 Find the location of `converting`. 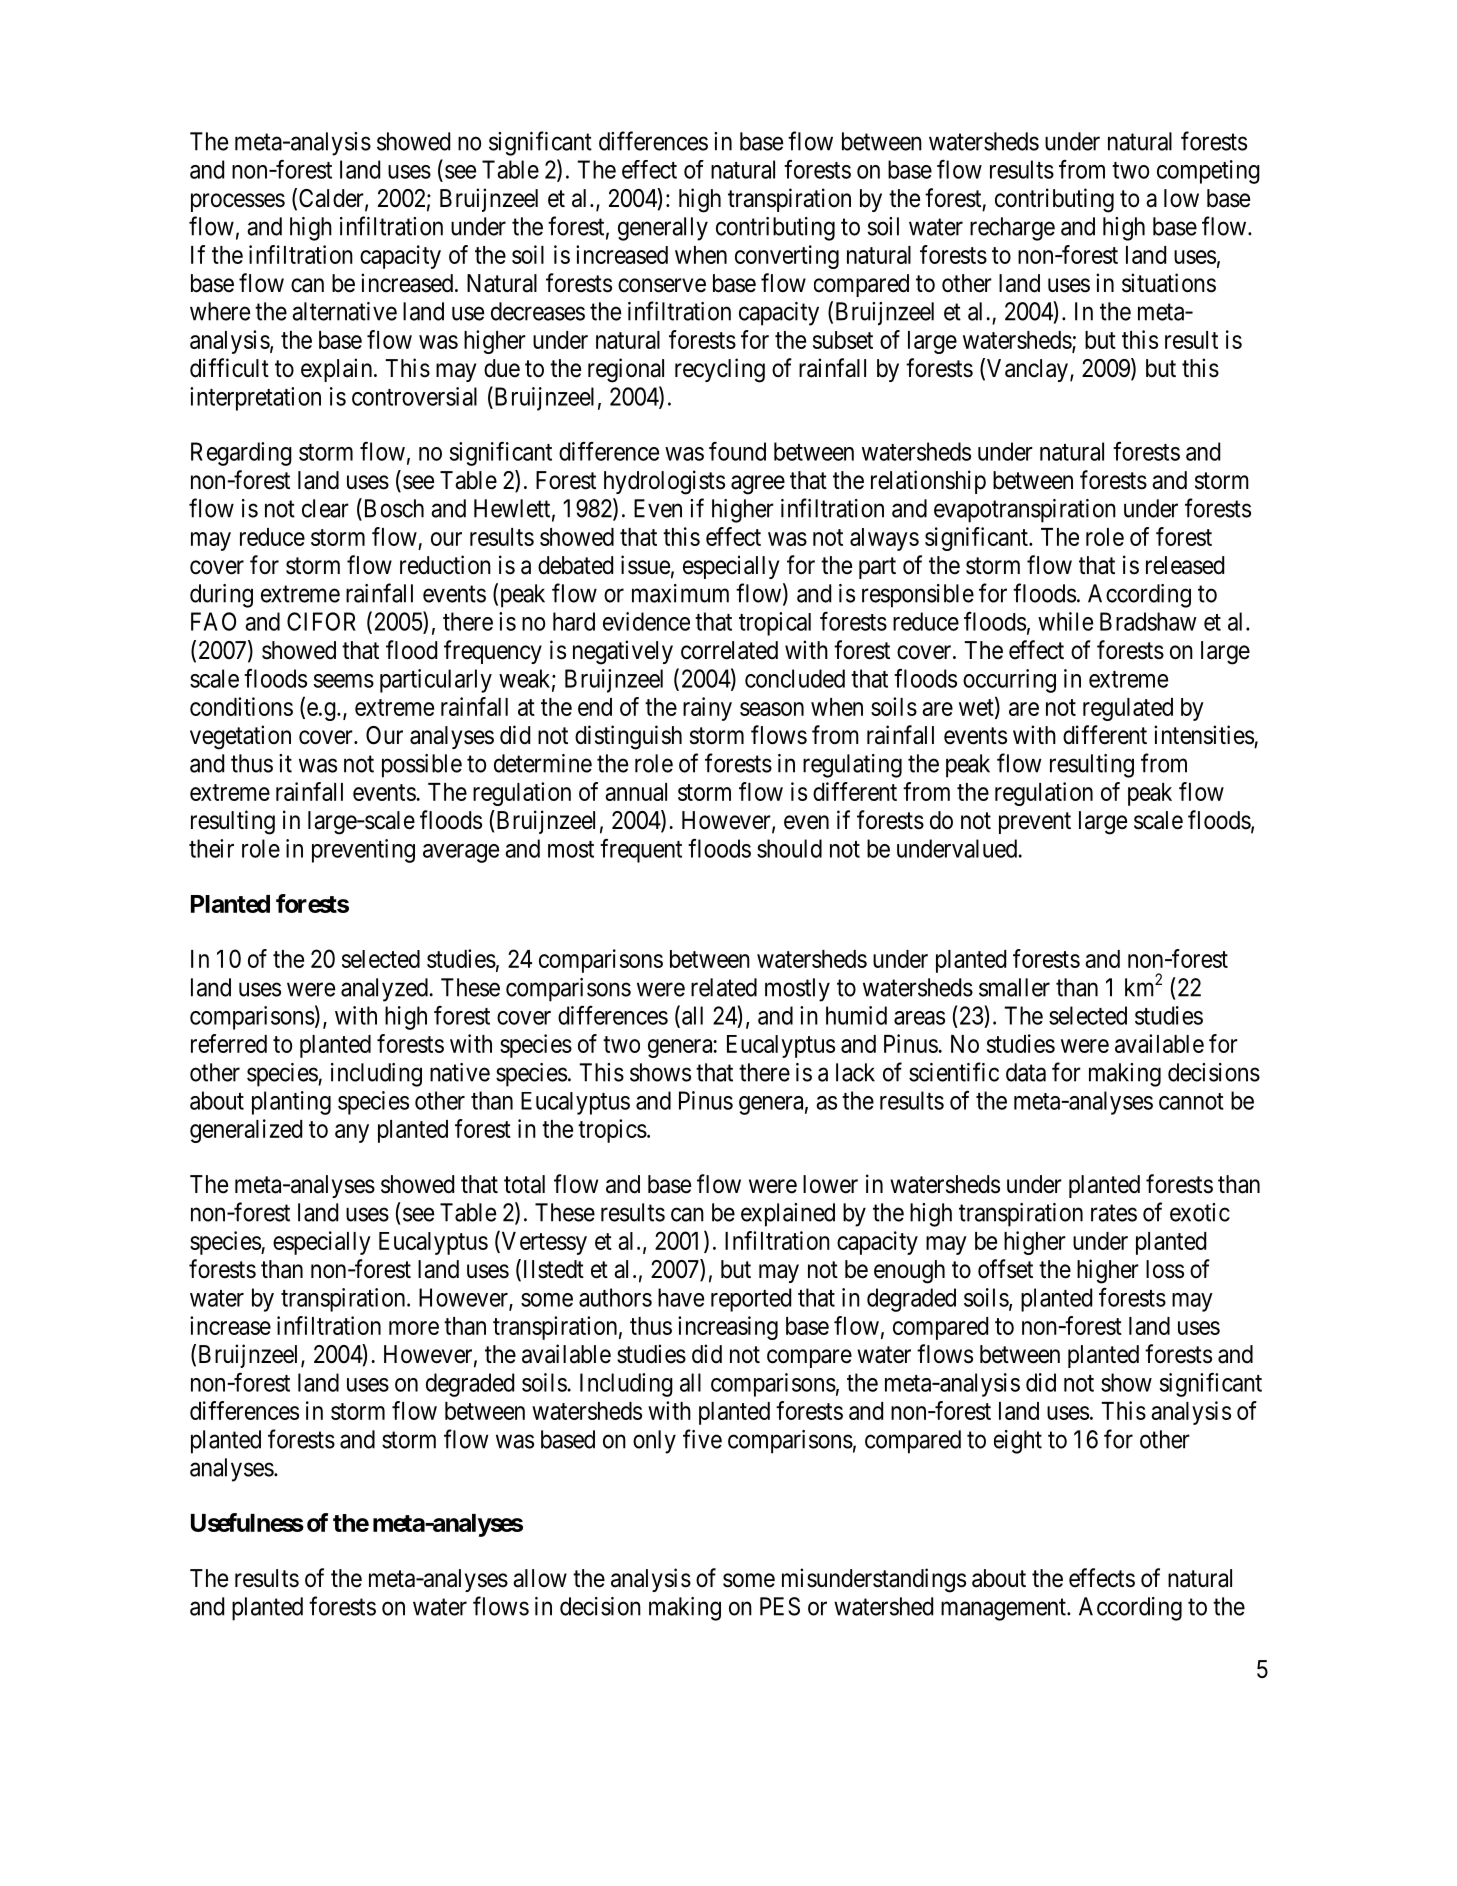

converting is located at coordinates (787, 257).
